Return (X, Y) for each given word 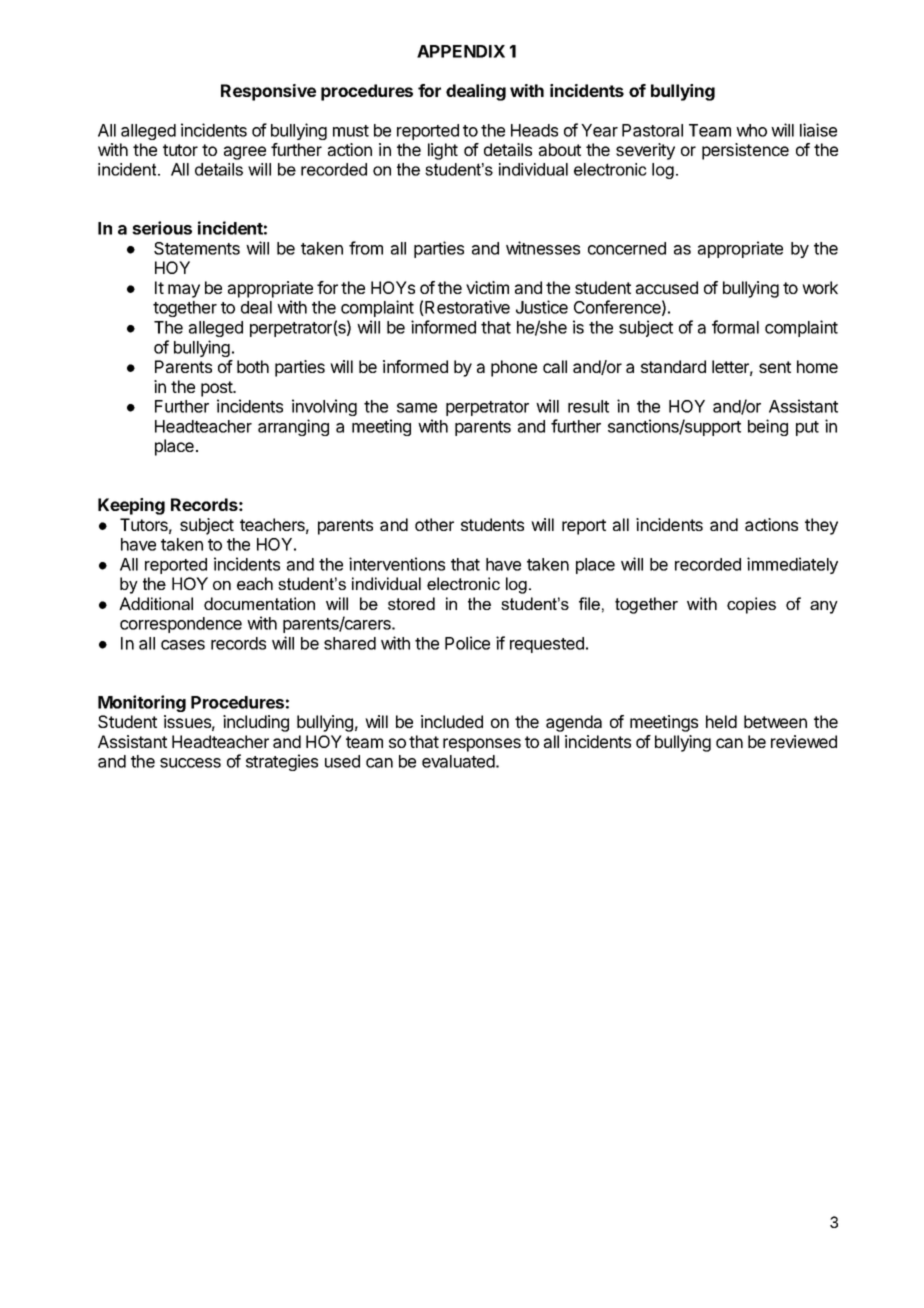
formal (735, 327)
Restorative (466, 308)
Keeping (131, 506)
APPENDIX (461, 51)
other (434, 524)
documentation (259, 603)
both (253, 366)
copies (751, 605)
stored (411, 603)
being (768, 427)
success (190, 763)
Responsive (268, 92)
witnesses (543, 248)
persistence (745, 151)
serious (162, 228)
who (751, 130)
